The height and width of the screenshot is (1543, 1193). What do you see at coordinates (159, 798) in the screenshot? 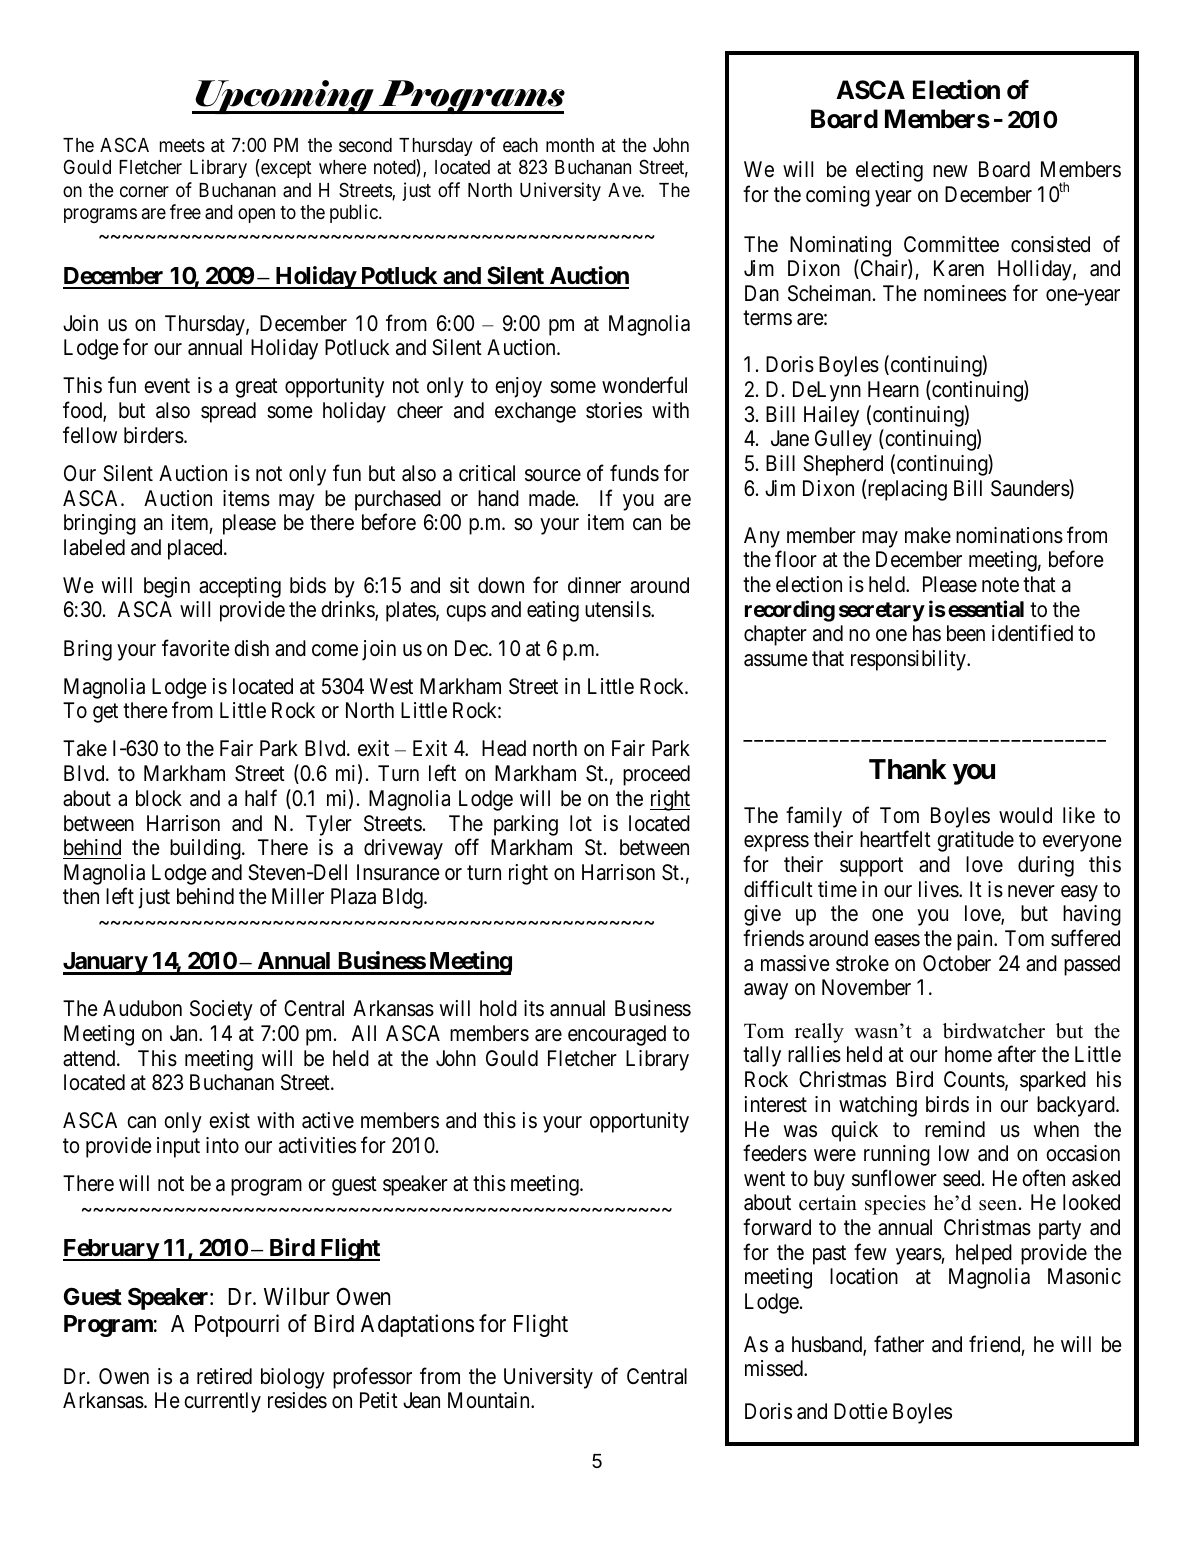
I see `block` at bounding box center [159, 798].
